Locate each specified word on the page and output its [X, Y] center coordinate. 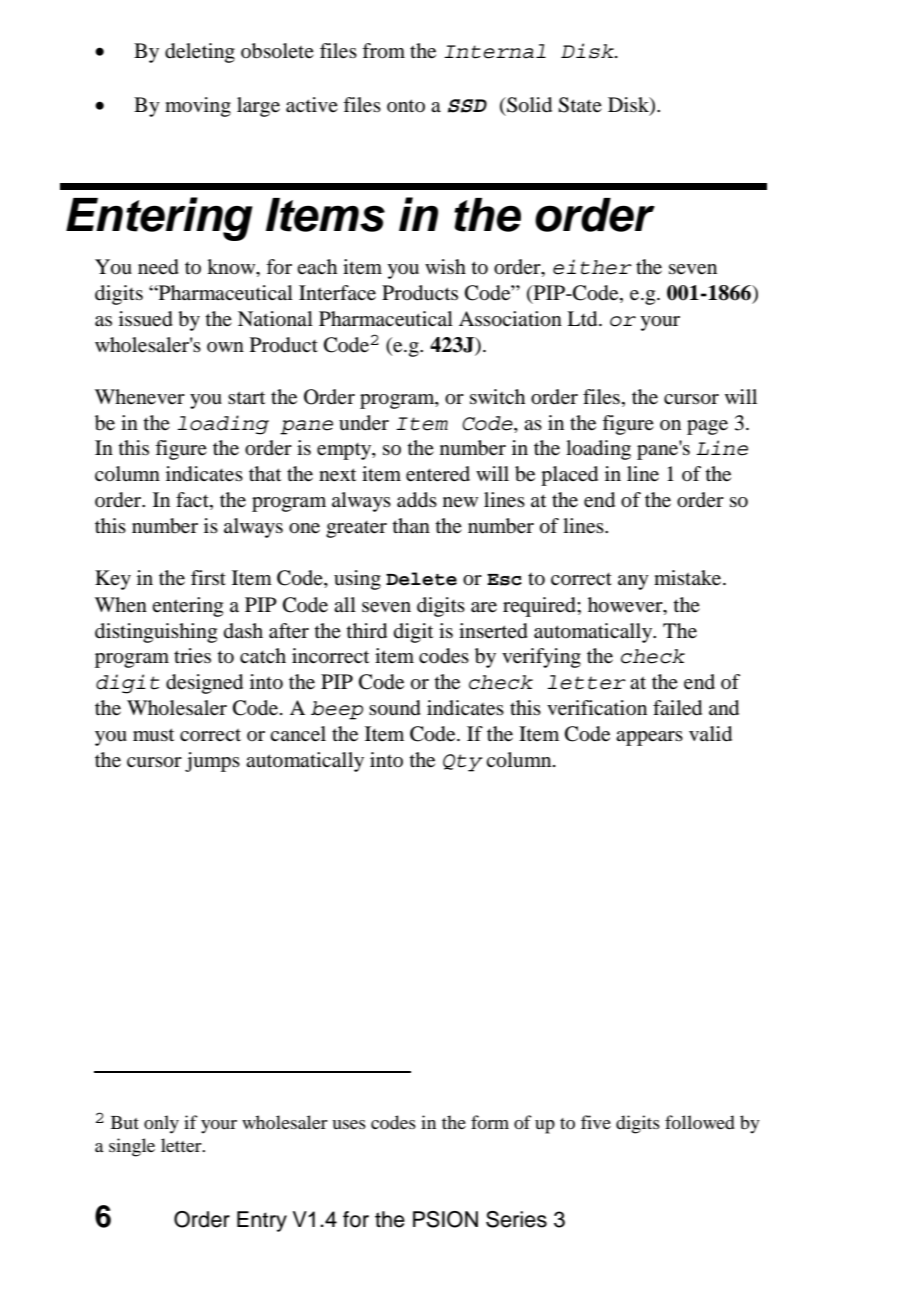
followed [700, 1122]
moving [198, 107]
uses [349, 1124]
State [580, 105]
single [132, 1147]
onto [406, 105]
